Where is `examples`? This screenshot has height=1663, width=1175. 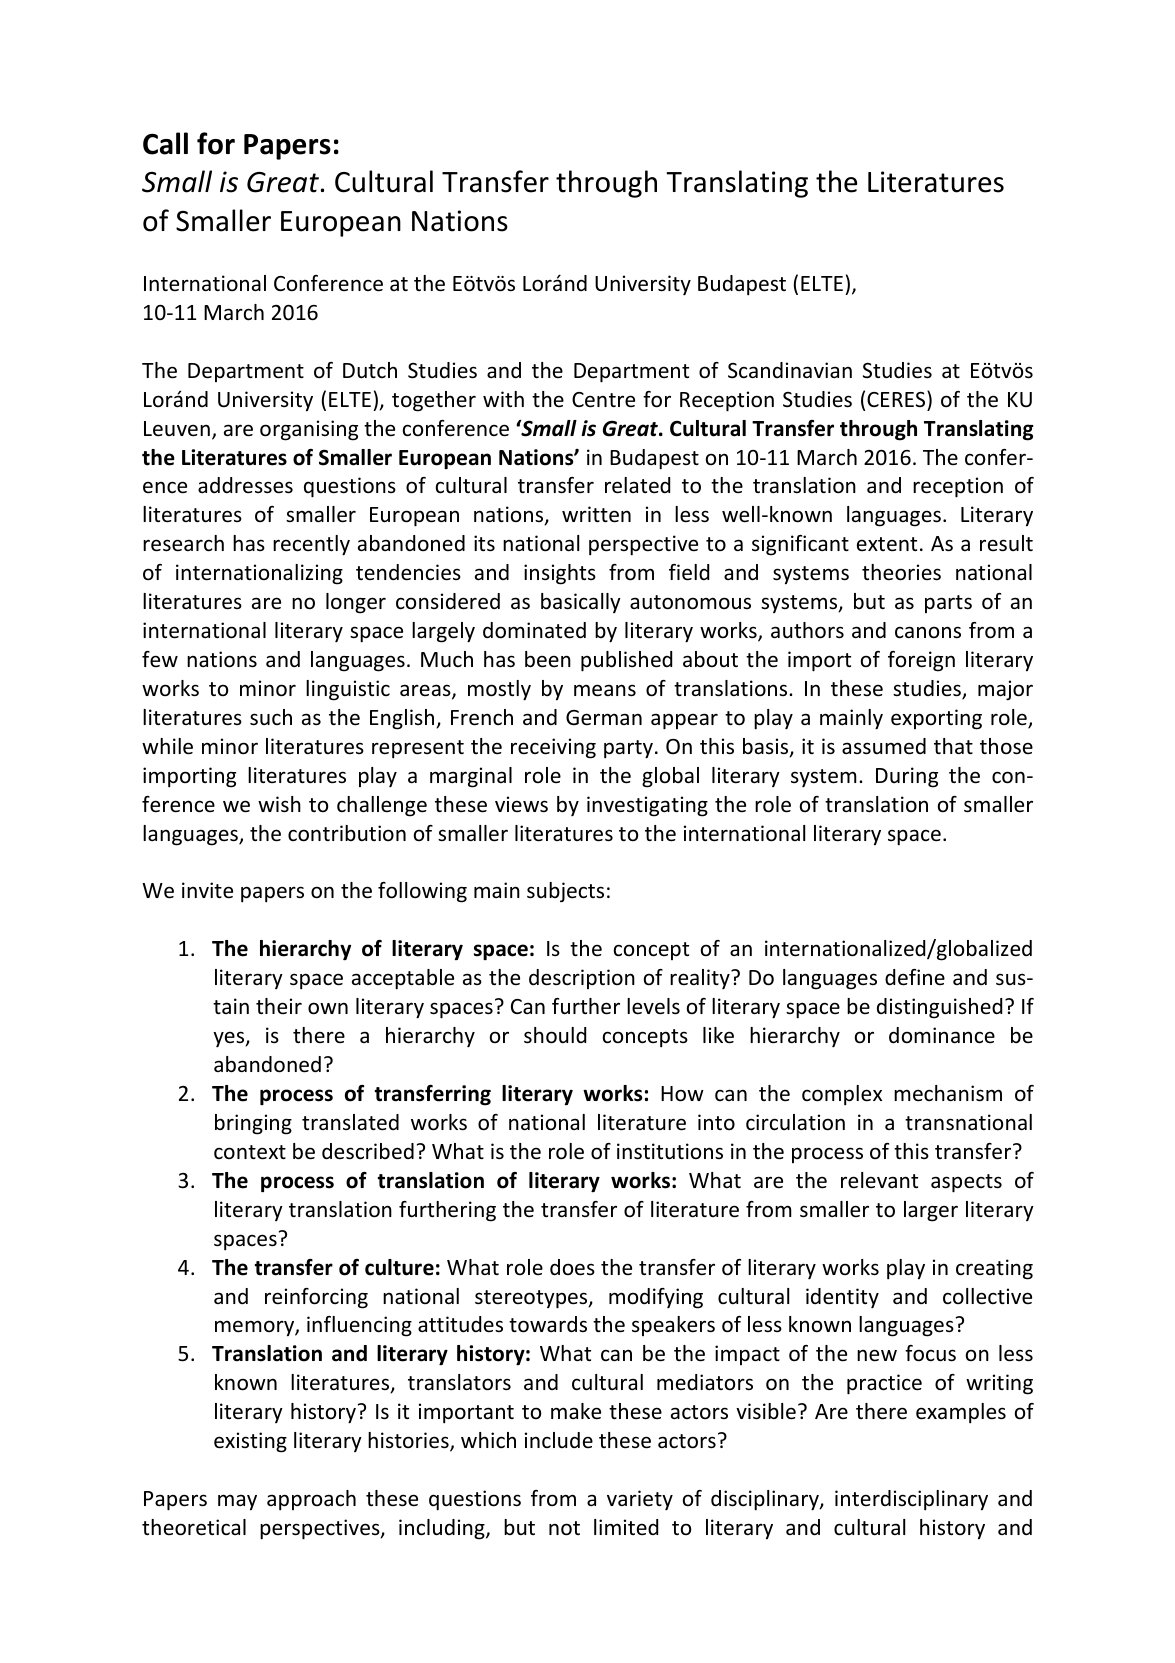
examples is located at coordinates (961, 1413).
